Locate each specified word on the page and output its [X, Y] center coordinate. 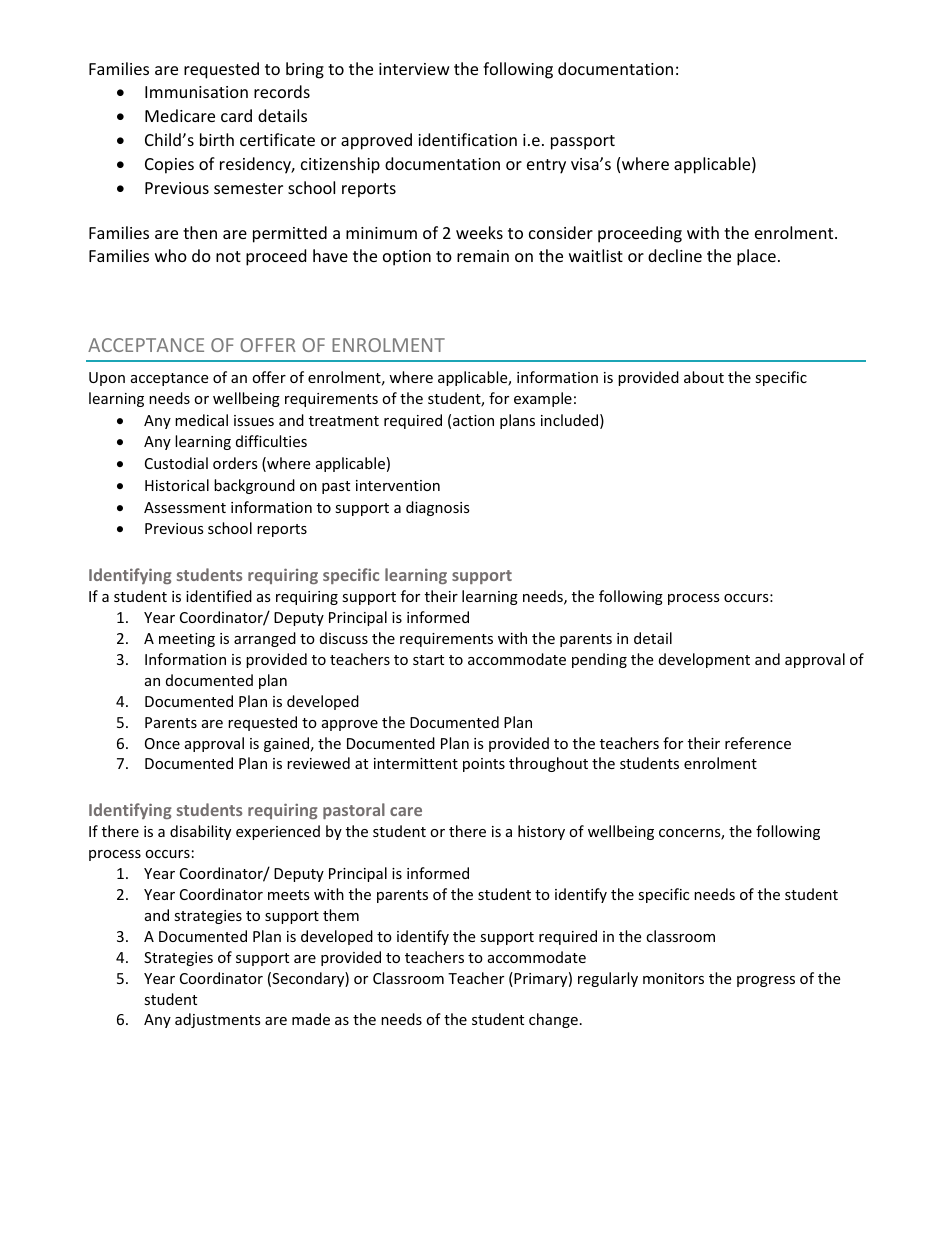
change [553, 1020]
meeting [187, 640]
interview [414, 69]
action [473, 420]
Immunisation [196, 92]
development [704, 660]
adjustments [218, 1020]
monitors [673, 978]
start [428, 660]
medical [201, 420]
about [704, 377]
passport [583, 142]
